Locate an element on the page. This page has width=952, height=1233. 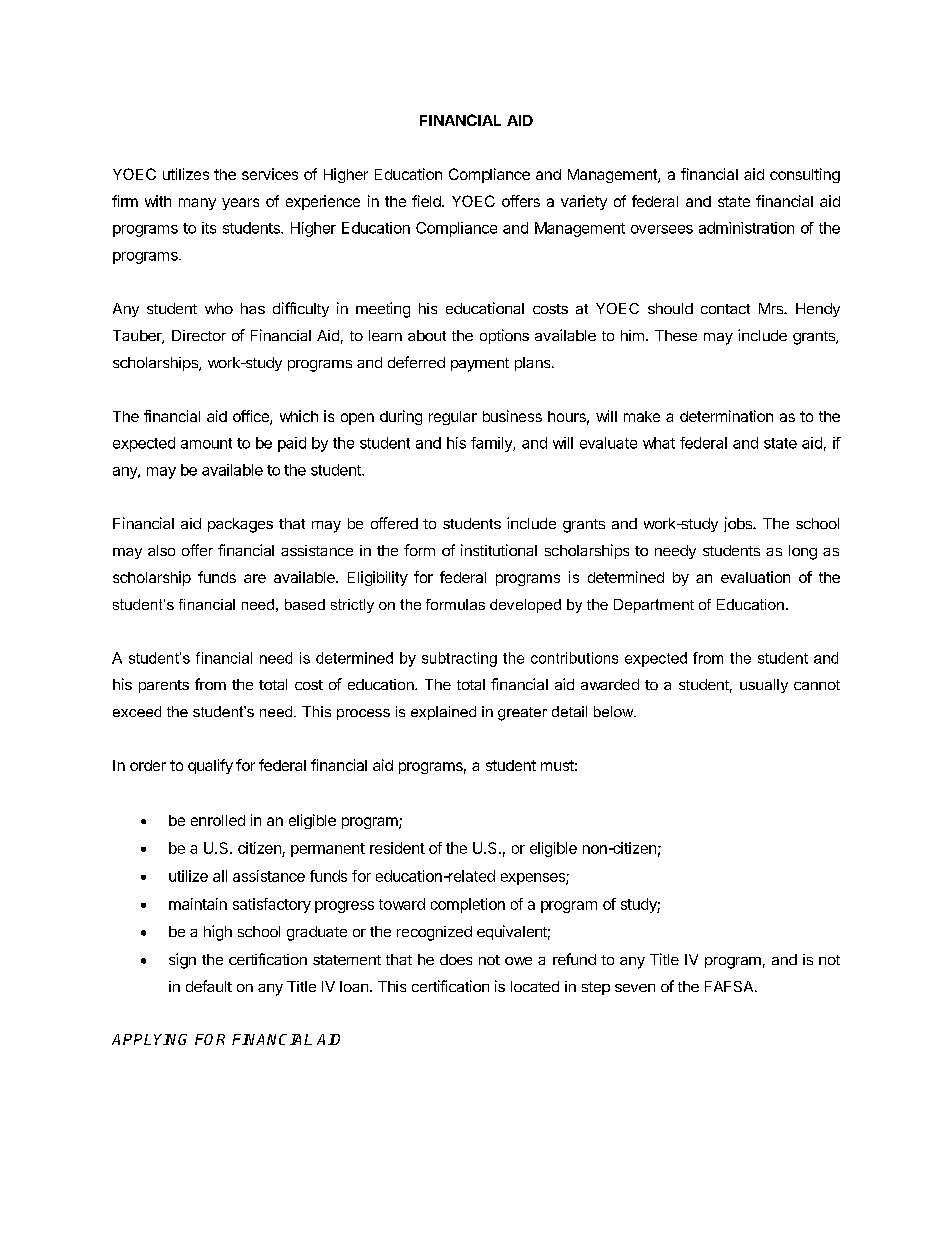
field is located at coordinates (427, 201).
